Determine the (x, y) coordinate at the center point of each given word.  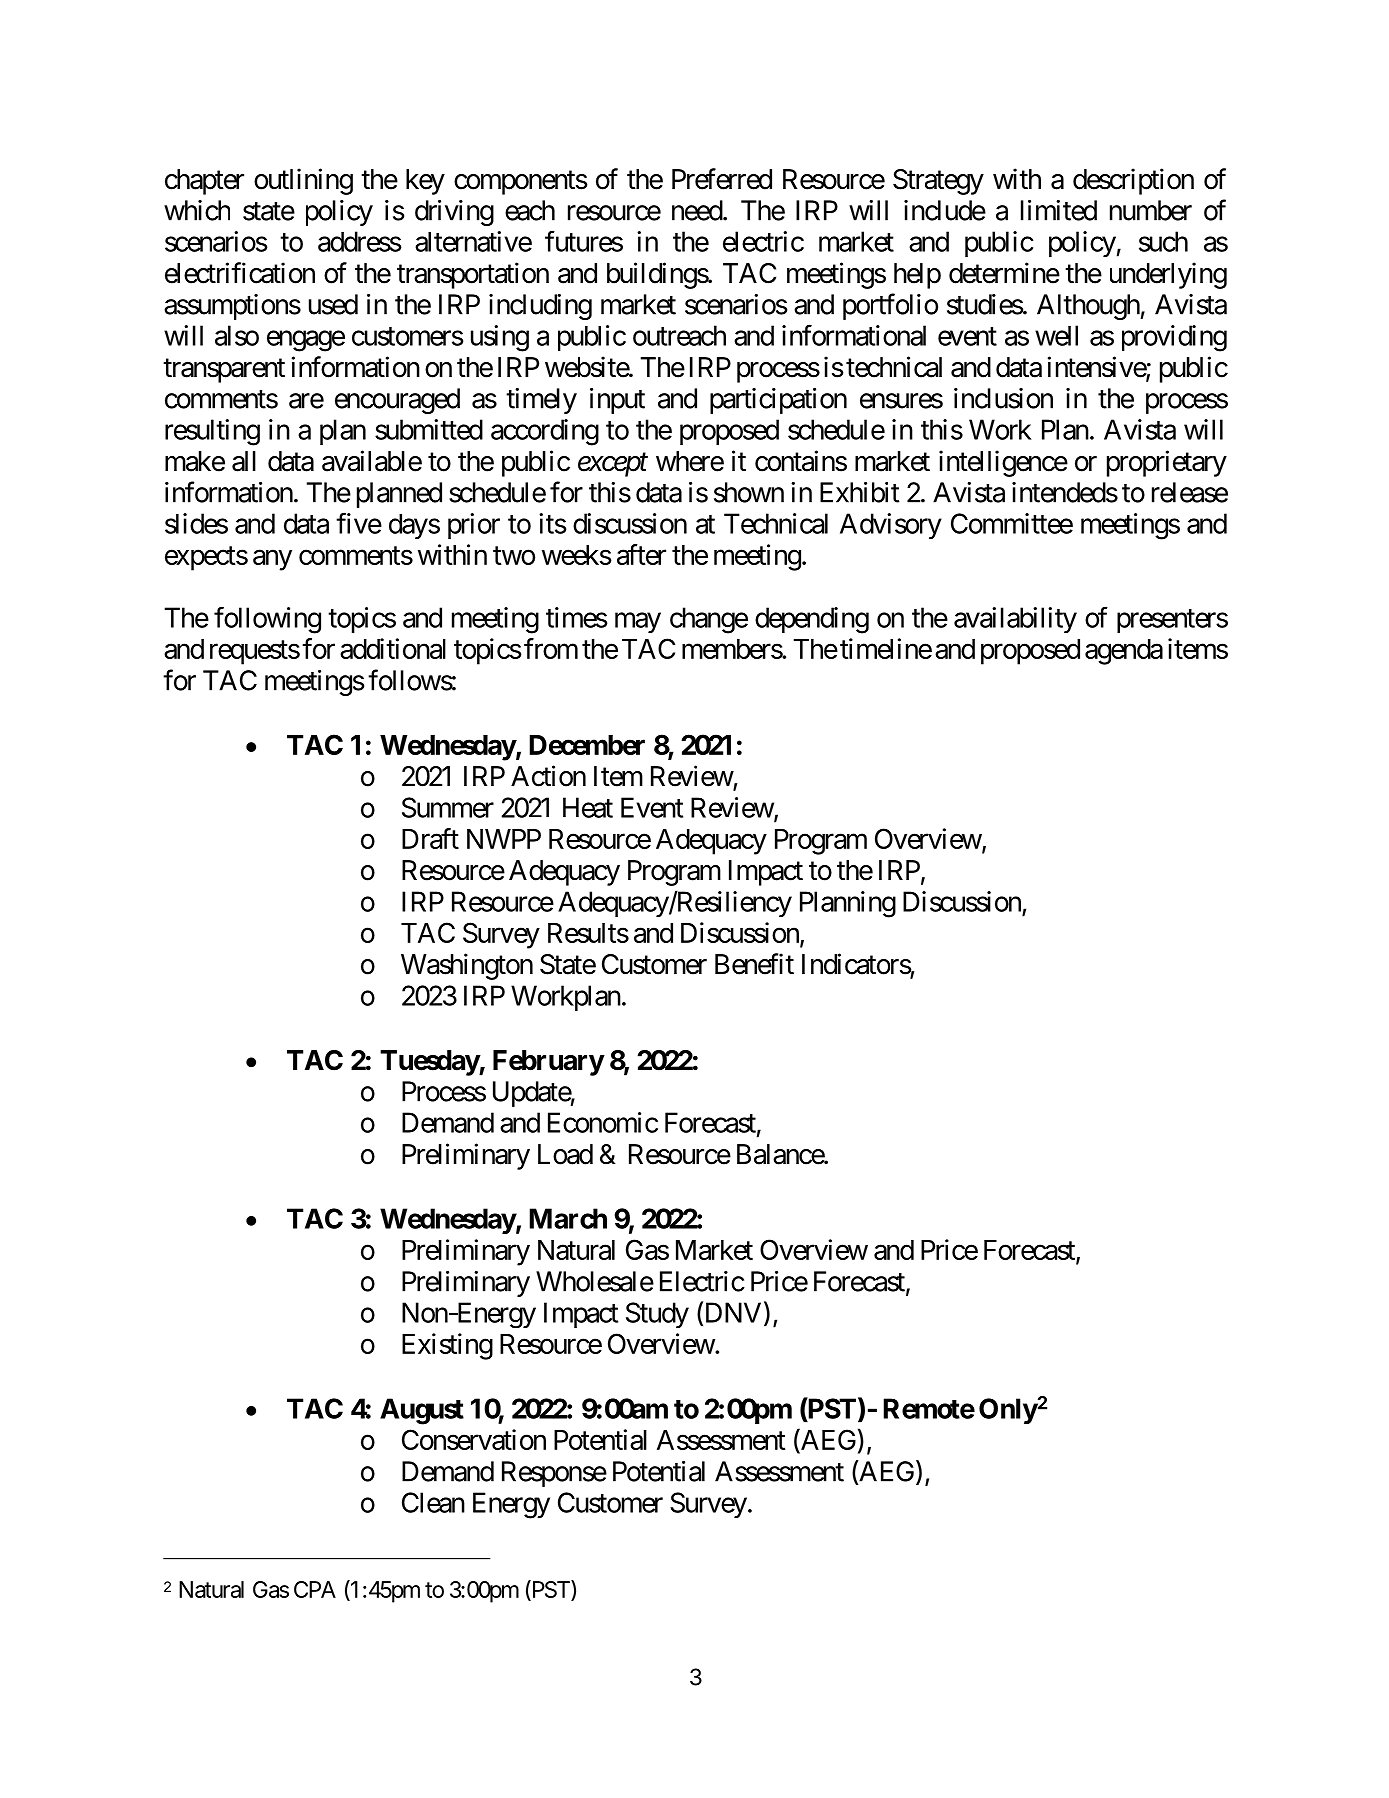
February (548, 1063)
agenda (1124, 652)
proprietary (1167, 463)
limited (1059, 210)
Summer (448, 807)
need (698, 210)
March (568, 1218)
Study (657, 1315)
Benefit (754, 964)
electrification (240, 273)
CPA (315, 1589)
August (422, 1411)
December (587, 745)
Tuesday (430, 1063)
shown (749, 492)
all (244, 461)
